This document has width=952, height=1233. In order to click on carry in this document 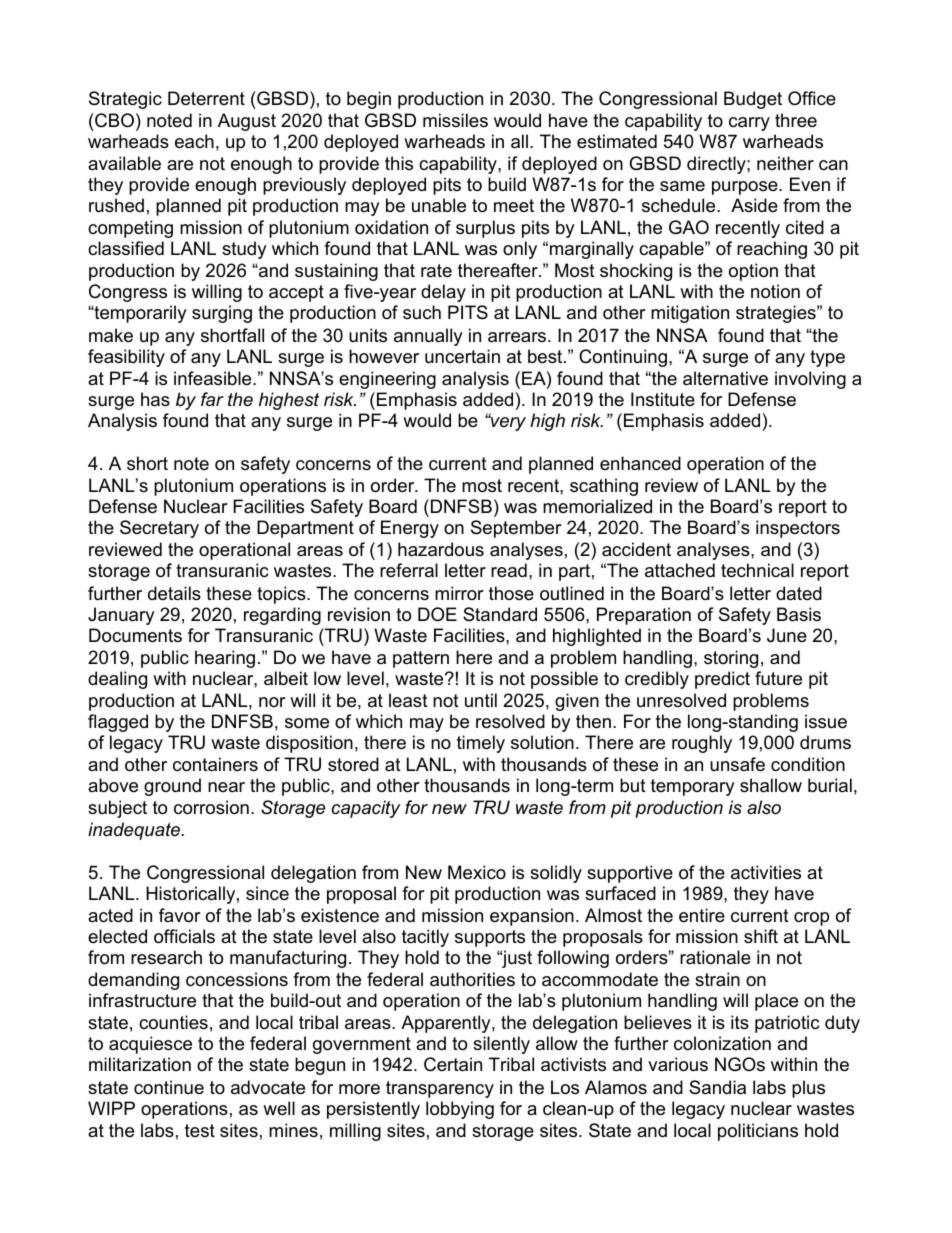, I will do `click(749, 124)`.
